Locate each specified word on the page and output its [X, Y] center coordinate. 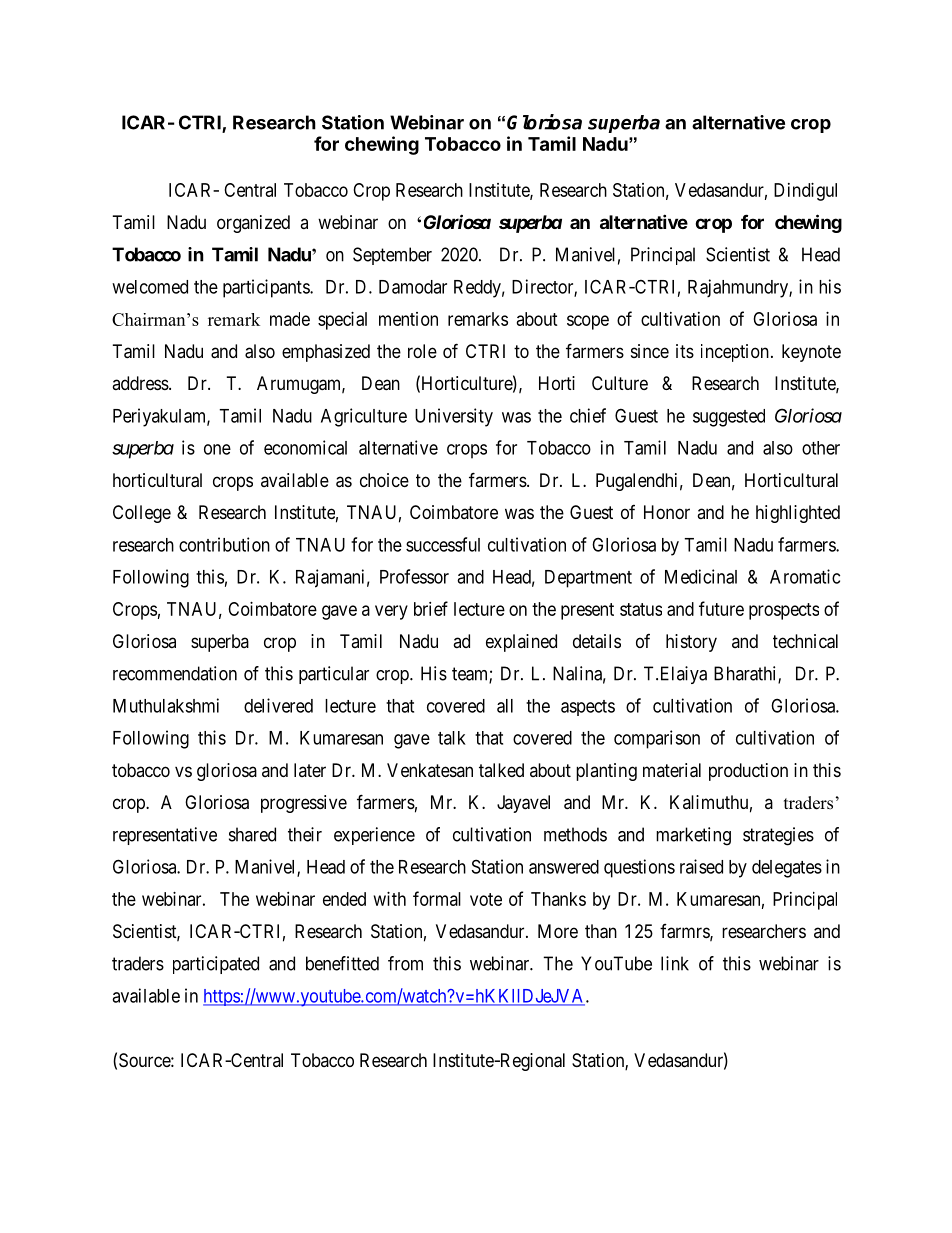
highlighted [798, 514]
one [217, 449]
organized [253, 224]
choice [384, 480]
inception [735, 353]
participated [216, 965]
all [505, 706]
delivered [278, 705]
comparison [657, 739]
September [392, 256]
